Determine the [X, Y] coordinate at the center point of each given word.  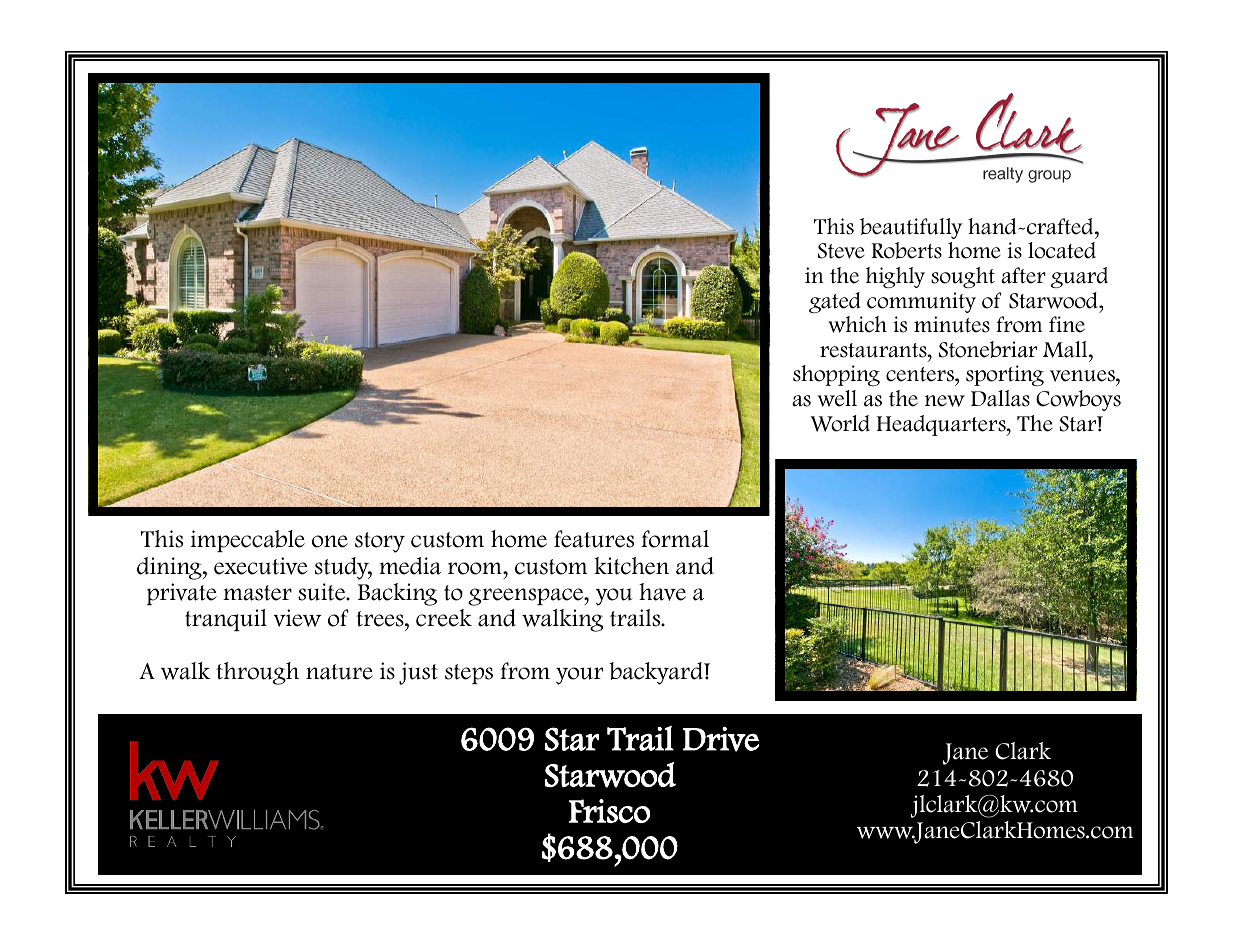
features [594, 539]
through [257, 673]
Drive [721, 739]
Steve [841, 251]
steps [469, 674]
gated [835, 302]
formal [675, 539]
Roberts [906, 250]
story [380, 542]
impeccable [248, 541]
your [579, 676]
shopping [836, 375]
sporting [1005, 375]
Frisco [609, 811]
